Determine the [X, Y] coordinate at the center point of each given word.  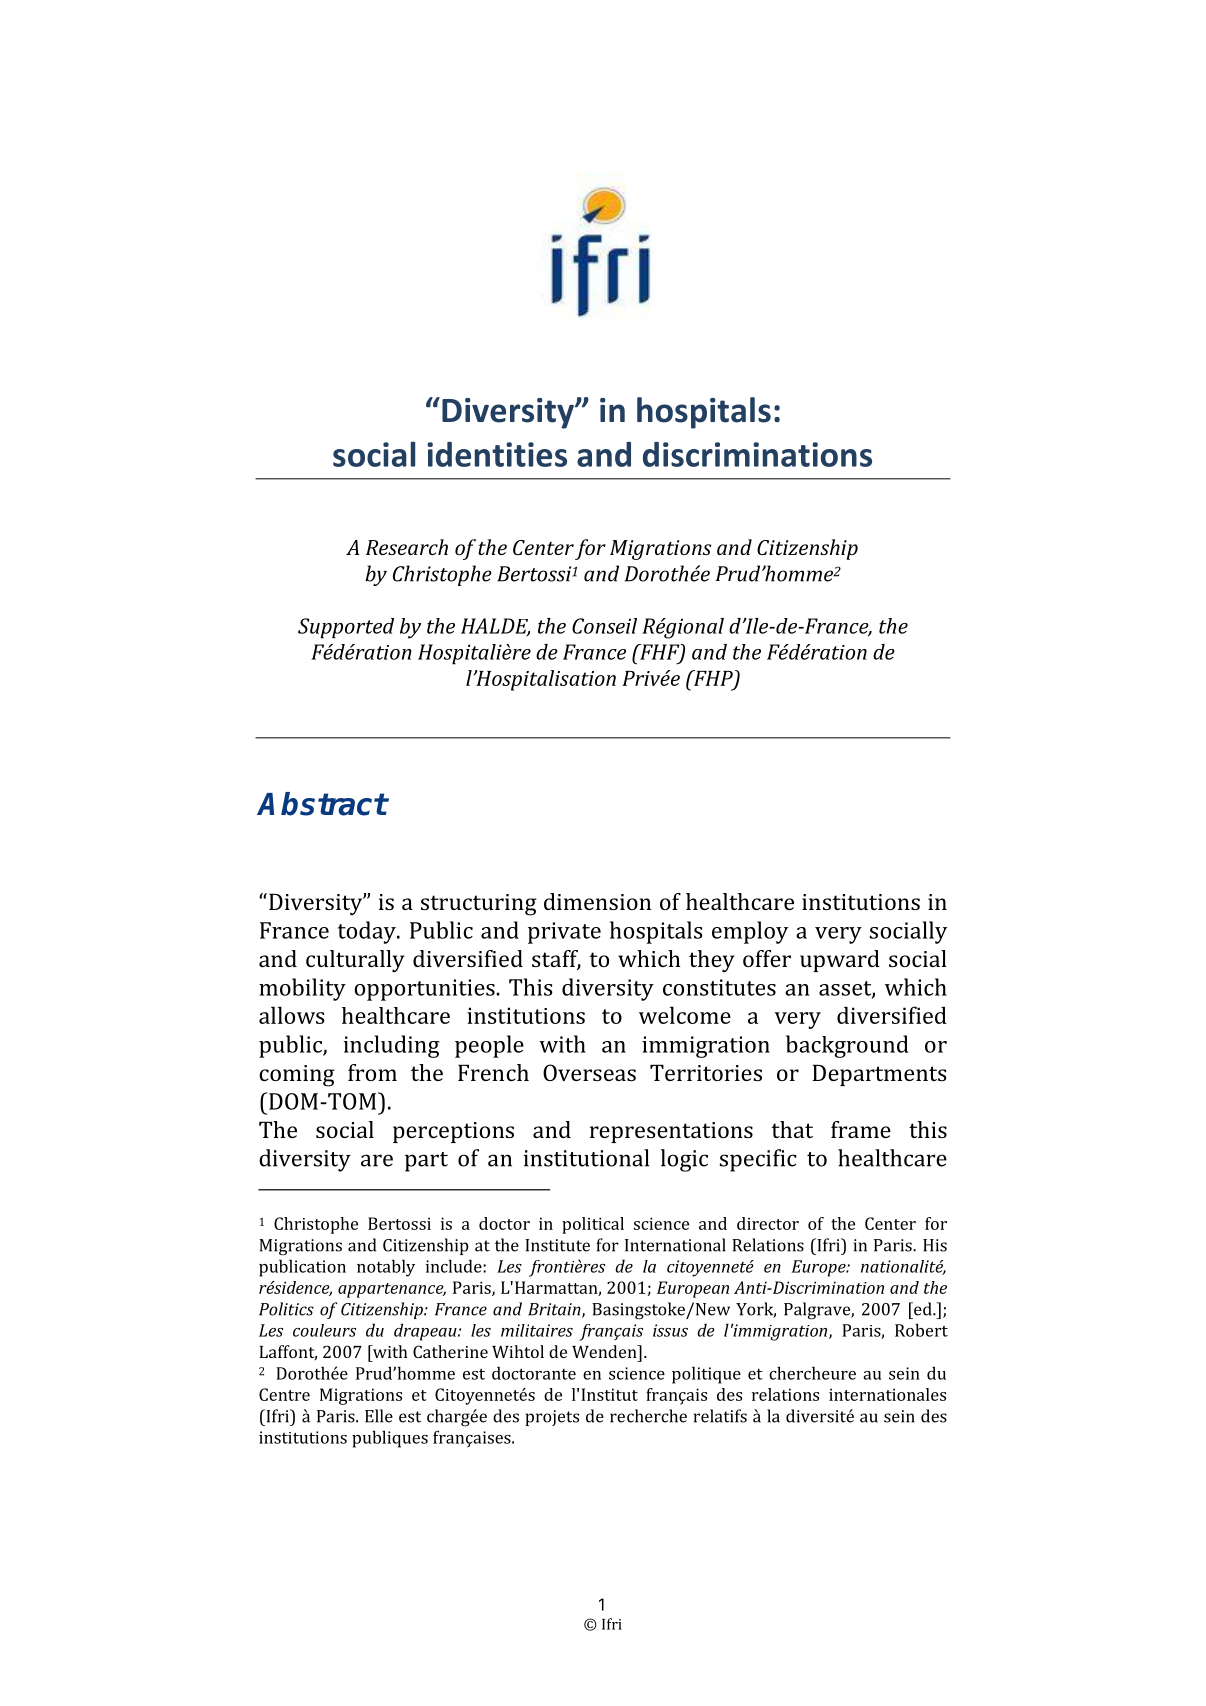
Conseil [604, 626]
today [368, 932]
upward [840, 961]
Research [407, 547]
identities [497, 454]
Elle [379, 1416]
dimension [597, 901]
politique [706, 1375]
